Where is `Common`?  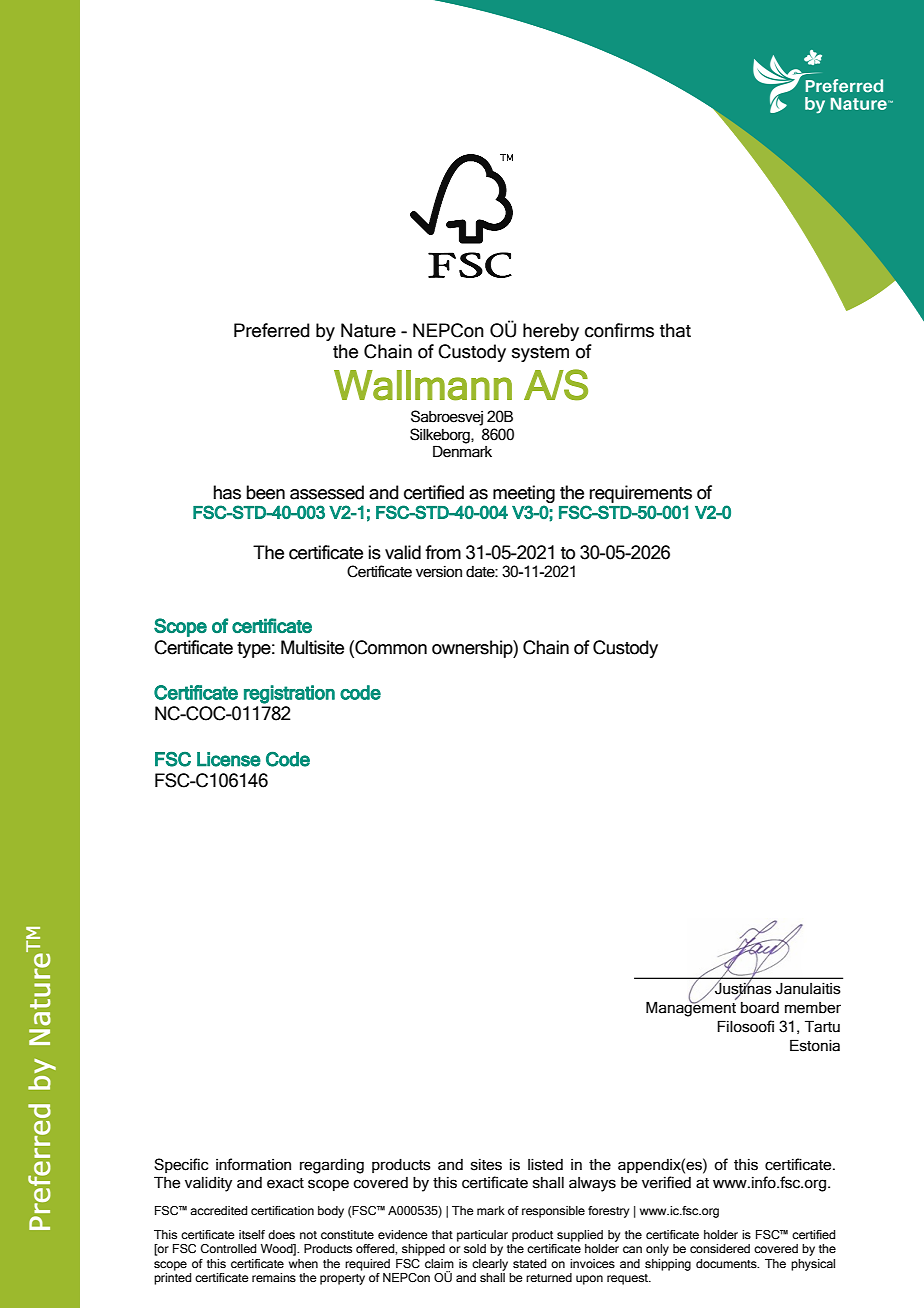 Common is located at coordinates (390, 647).
